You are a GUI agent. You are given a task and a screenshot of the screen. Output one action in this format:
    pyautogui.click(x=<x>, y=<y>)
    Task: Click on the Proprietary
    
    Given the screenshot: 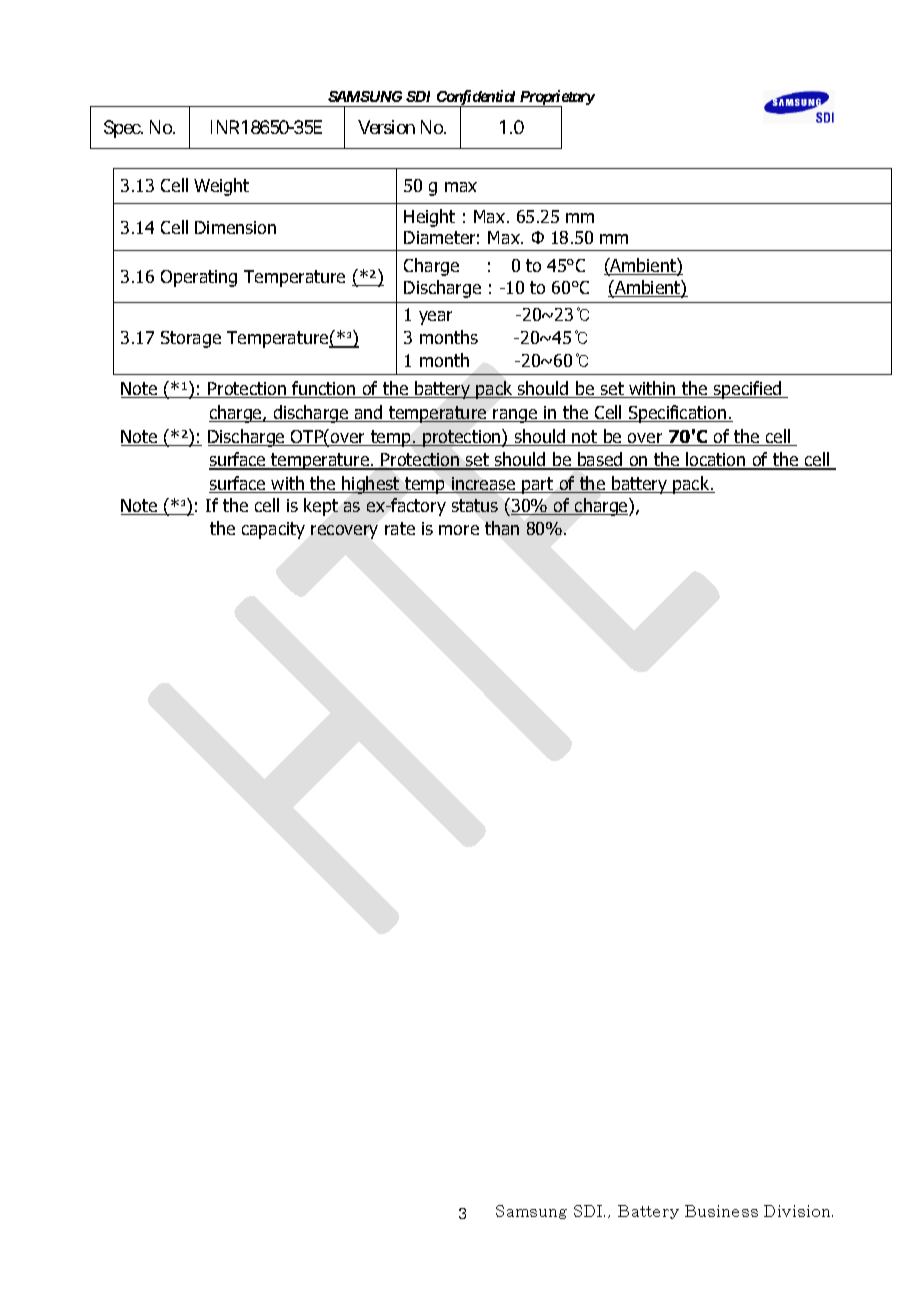 What is the action you would take?
    pyautogui.click(x=556, y=99)
